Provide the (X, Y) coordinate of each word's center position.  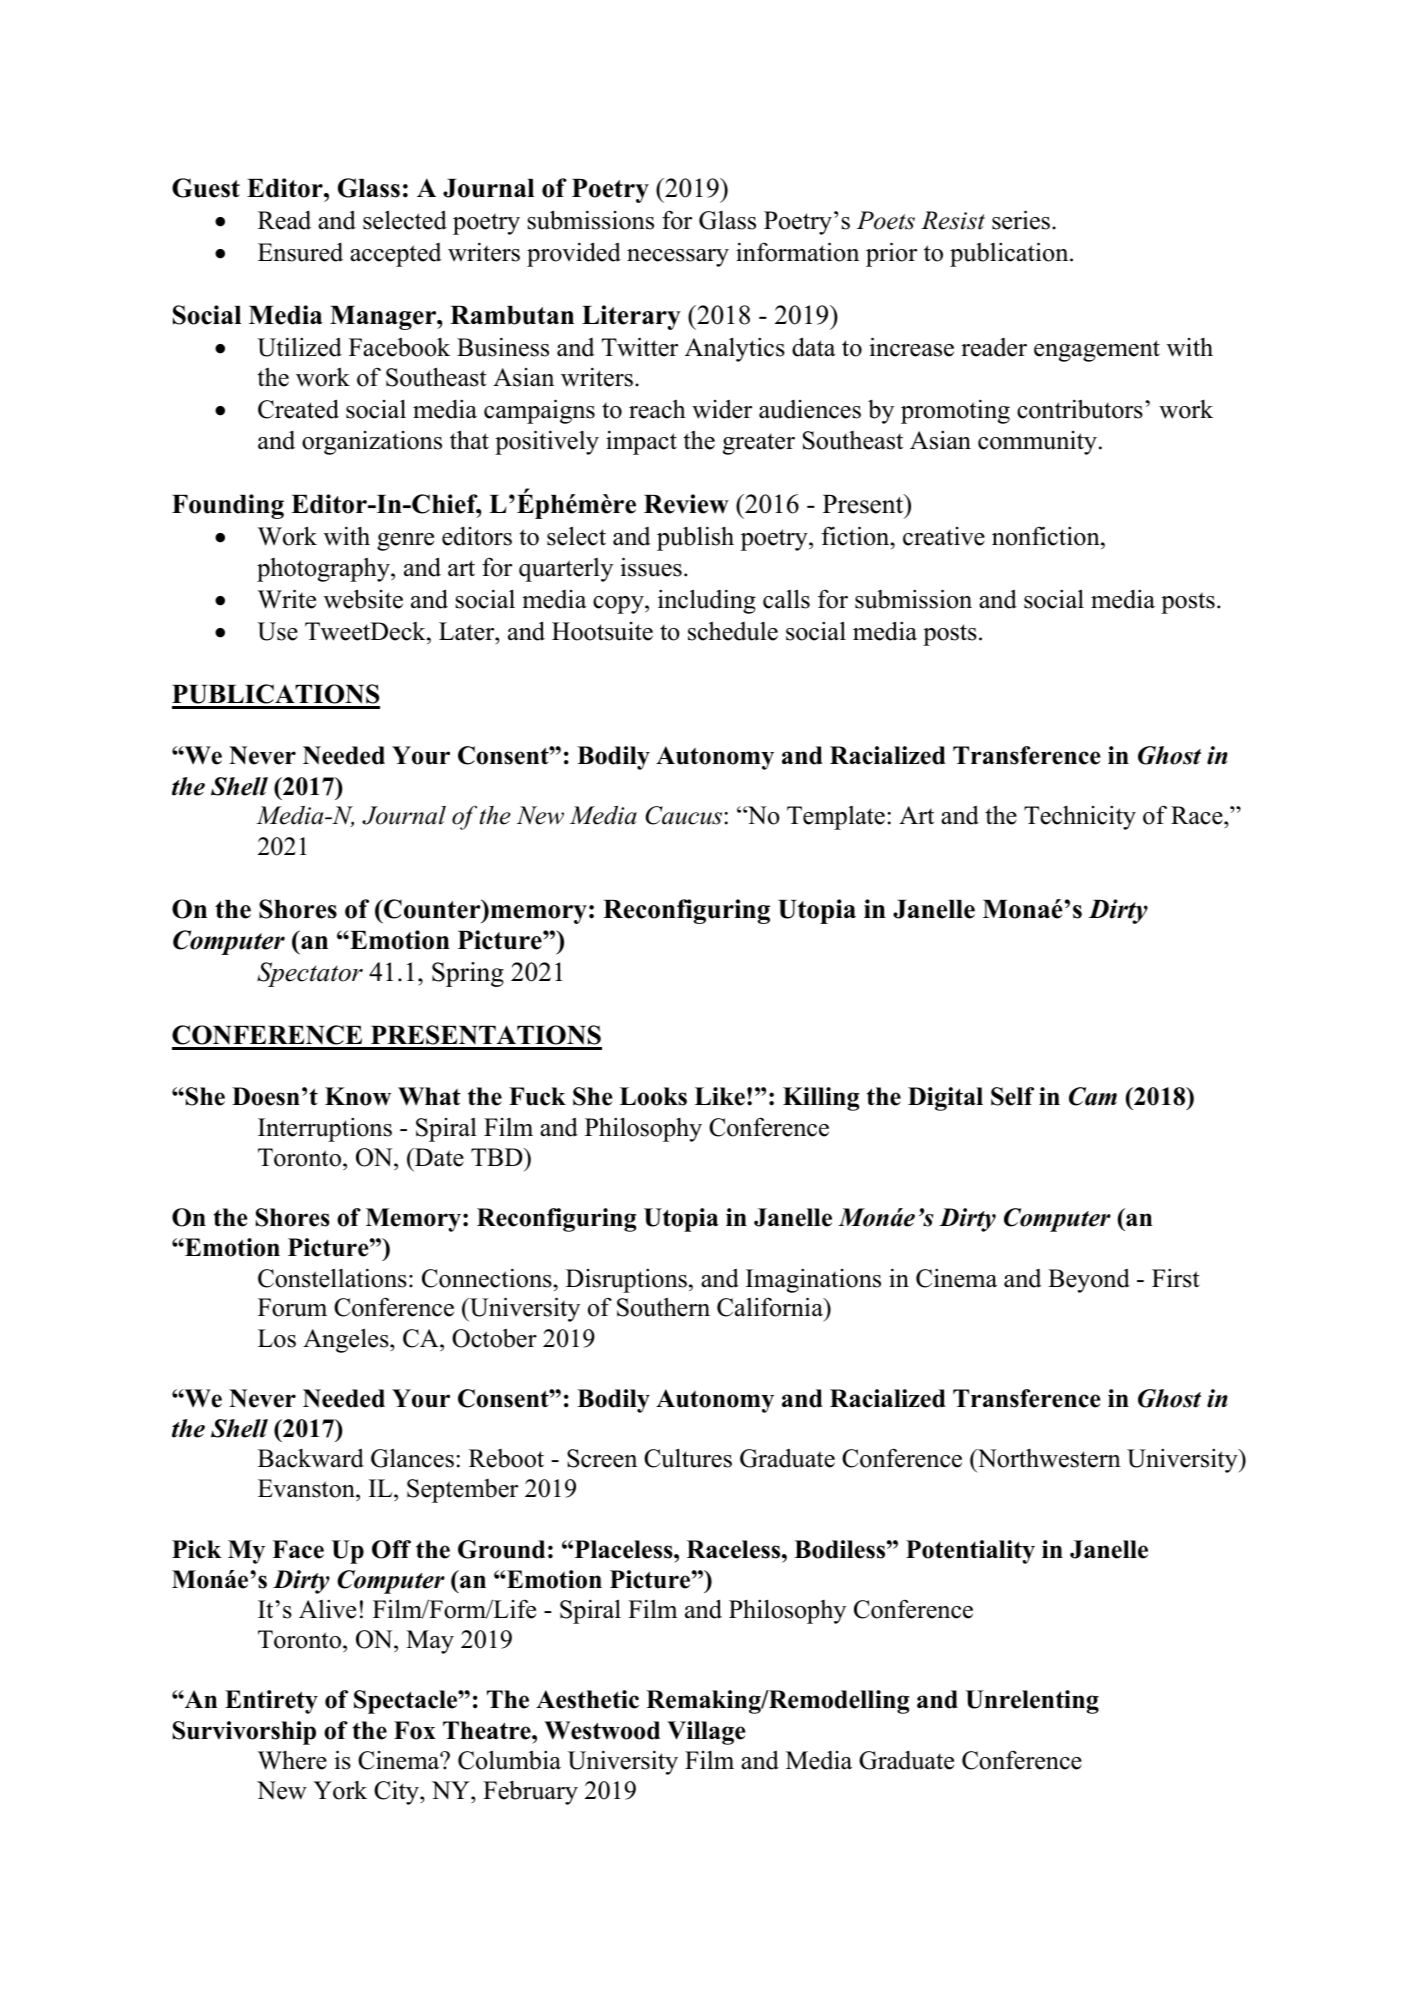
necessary (678, 258)
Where (292, 1760)
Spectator (310, 974)
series (1022, 220)
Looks (653, 1096)
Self (1012, 1096)
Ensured (300, 252)
